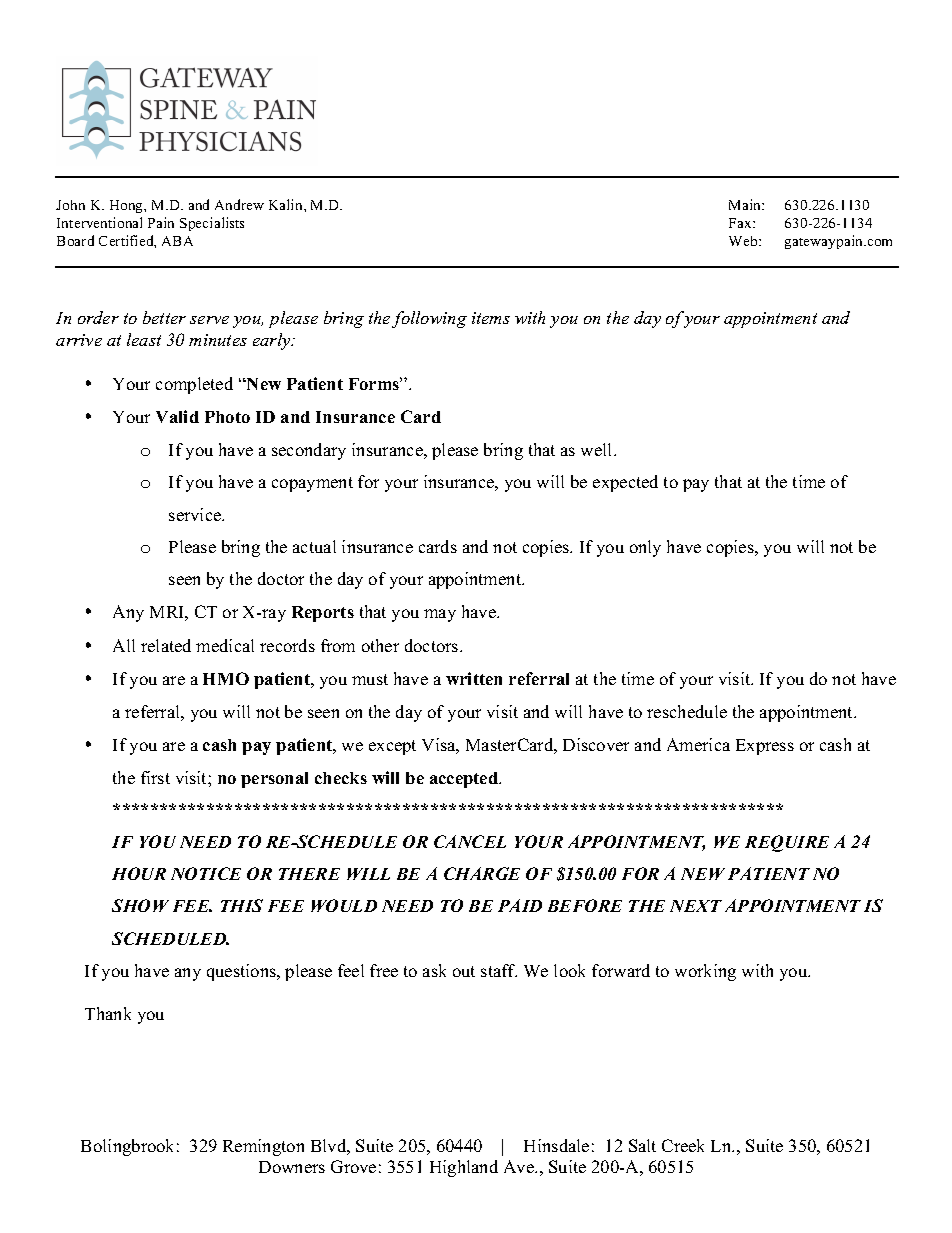 The width and height of the screenshot is (952, 1233). I want to click on Remington, so click(263, 1147).
